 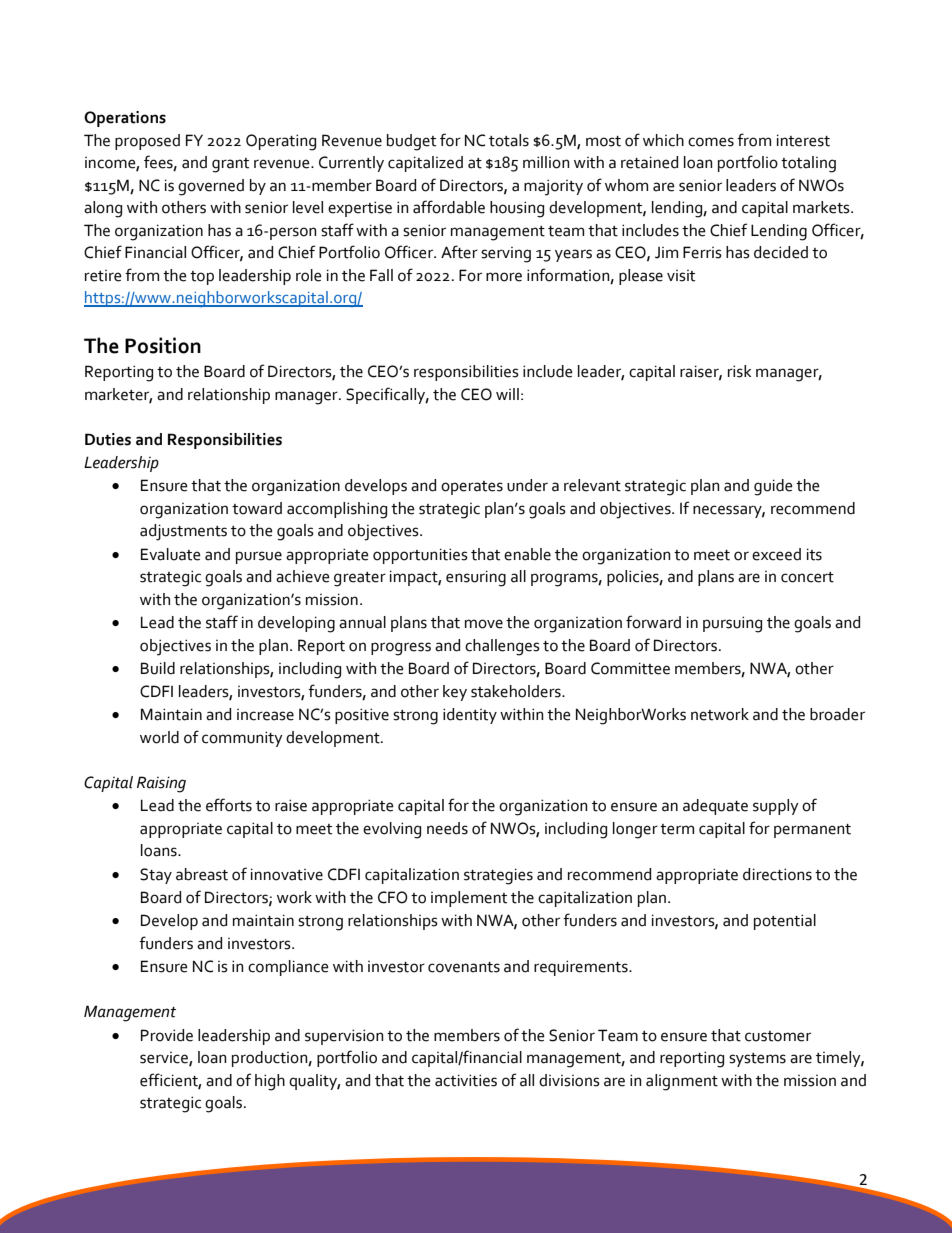 I want to click on efforts, so click(x=229, y=805).
